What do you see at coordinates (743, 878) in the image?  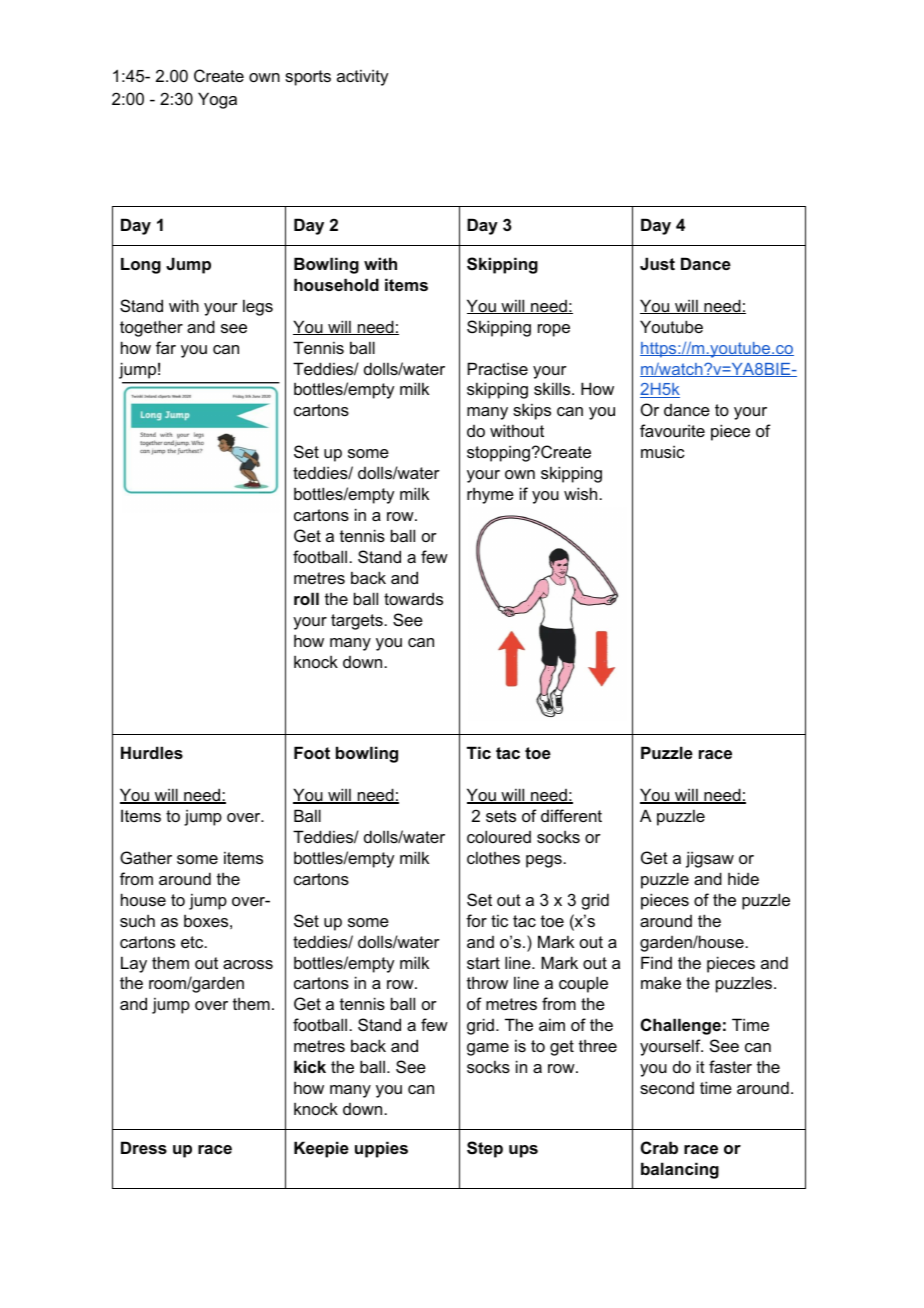 I see `hide` at bounding box center [743, 878].
